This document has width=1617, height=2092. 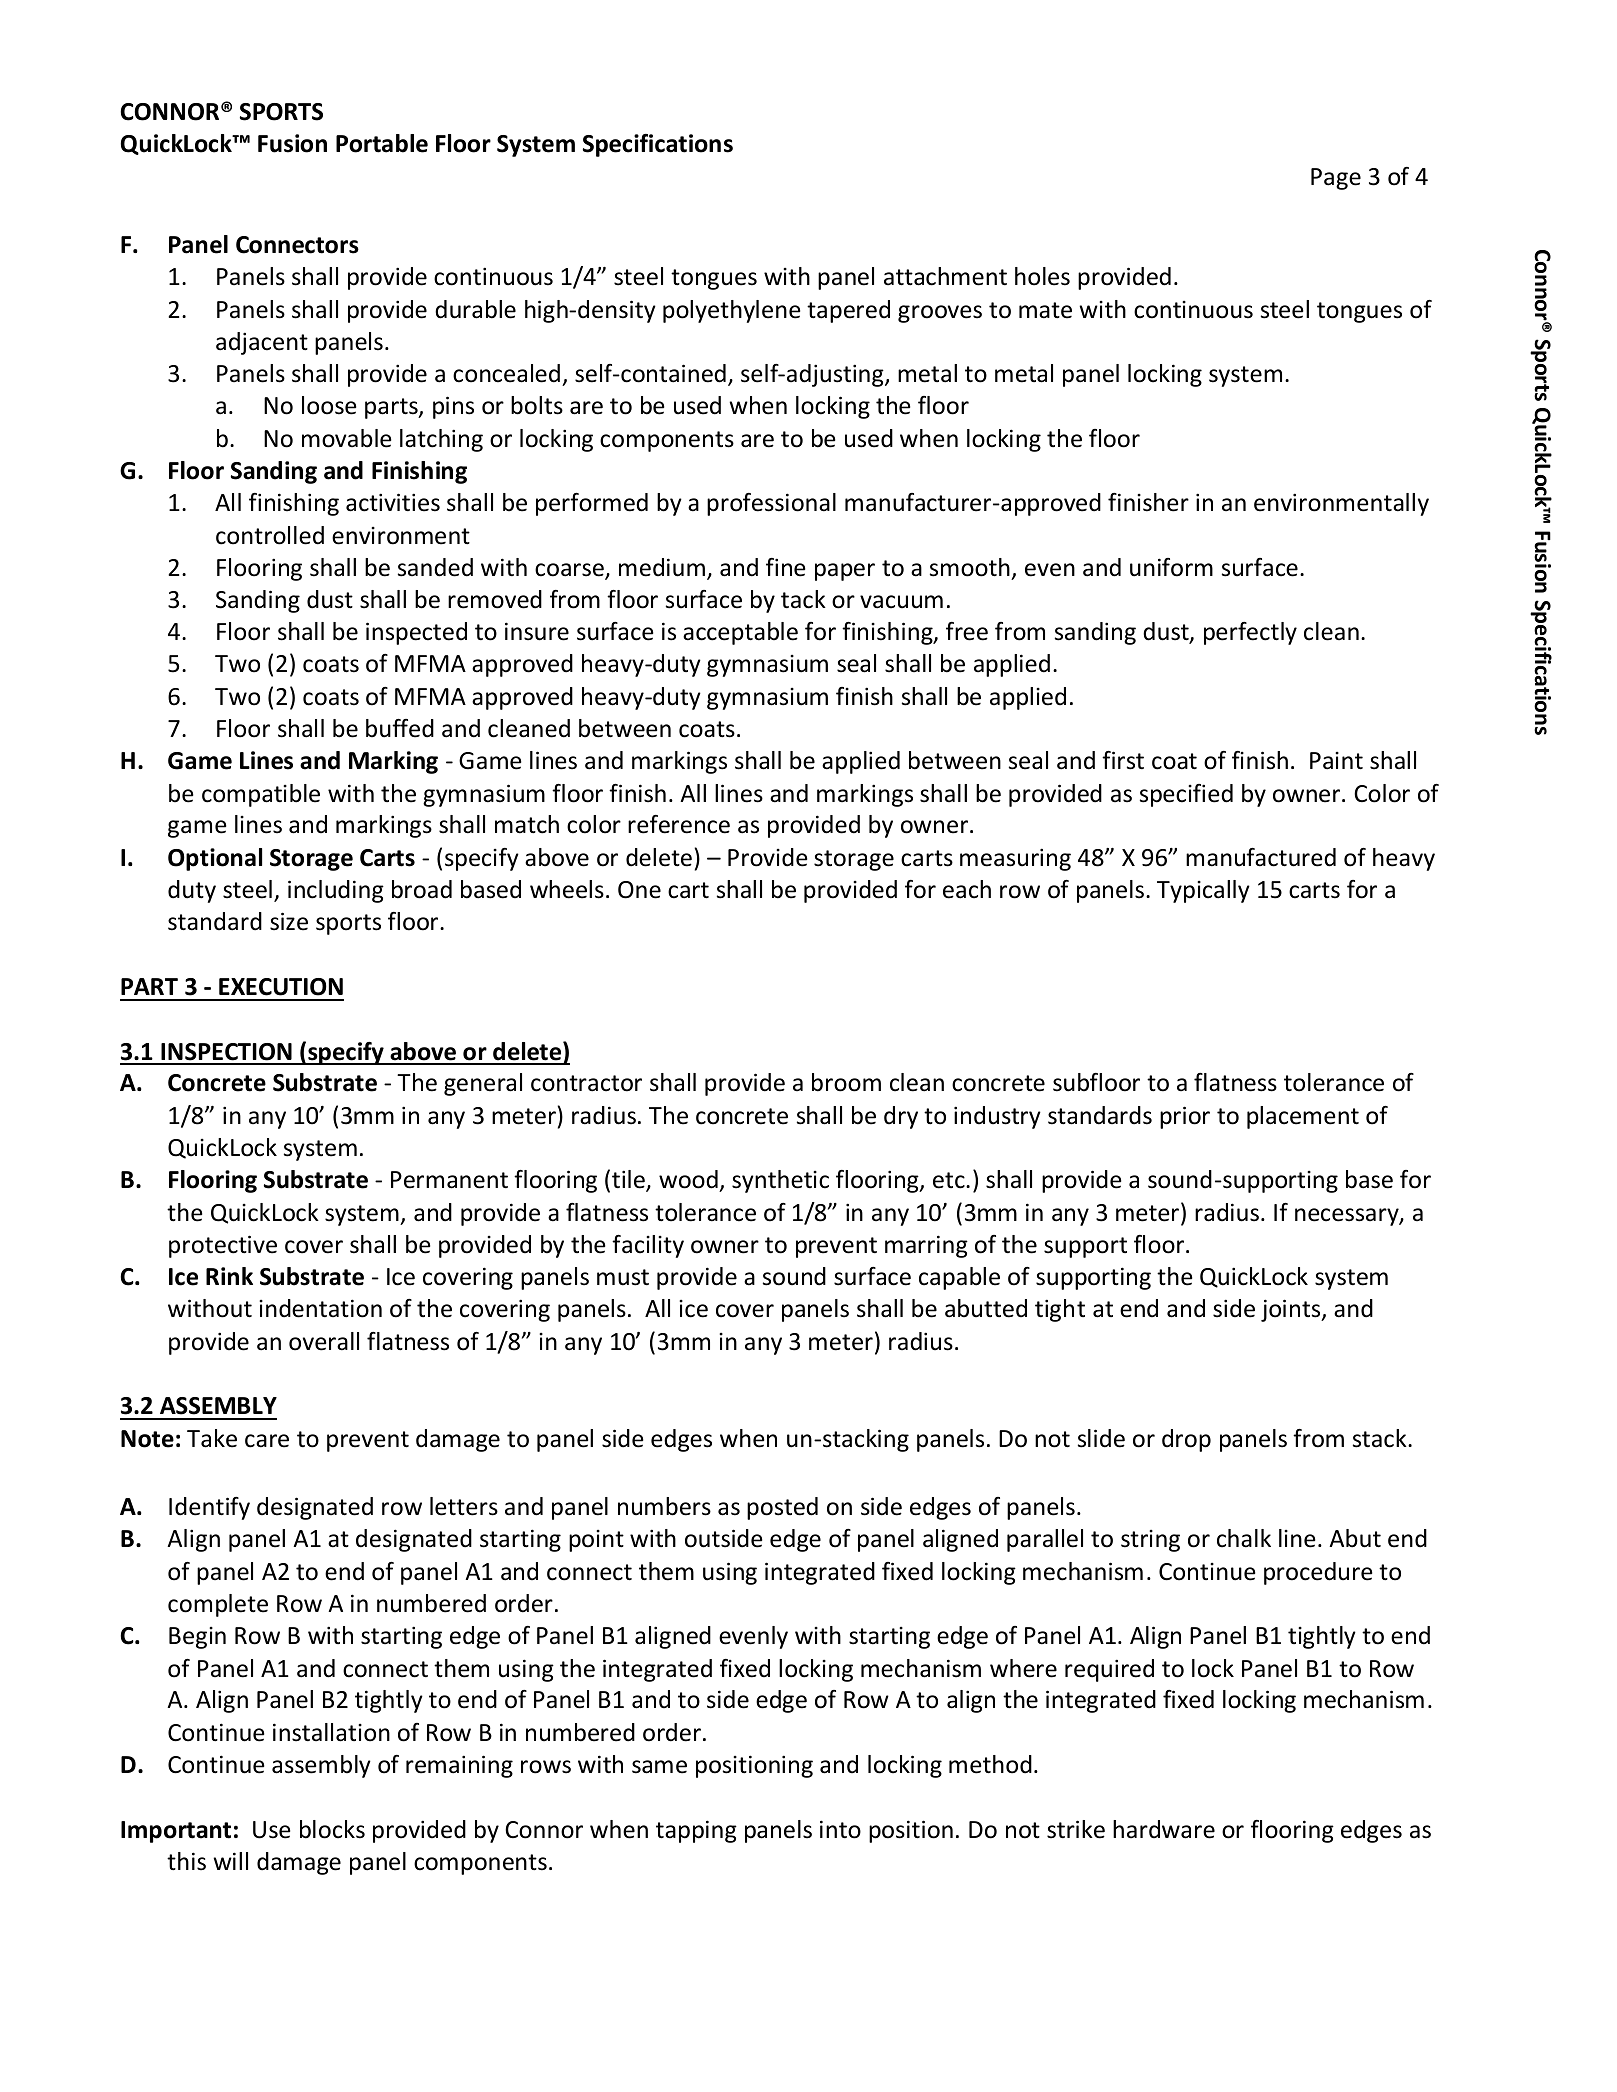 I want to click on will, so click(x=230, y=1861).
